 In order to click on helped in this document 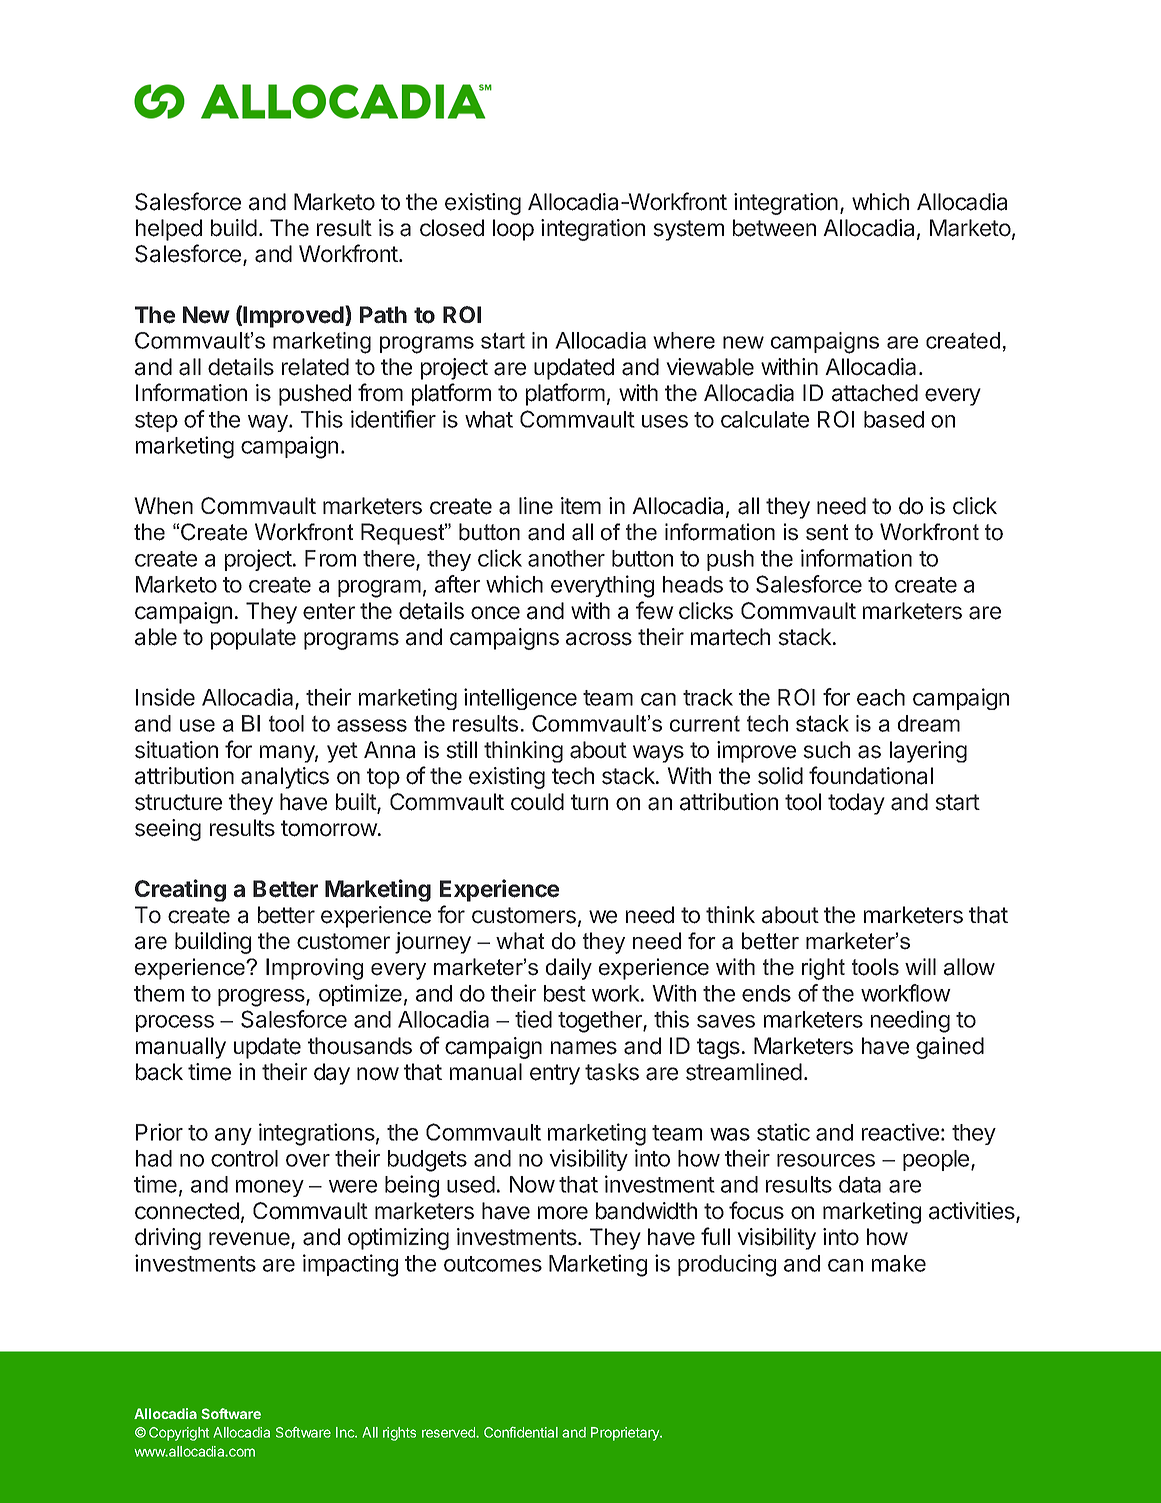, I will do `click(169, 230)`.
